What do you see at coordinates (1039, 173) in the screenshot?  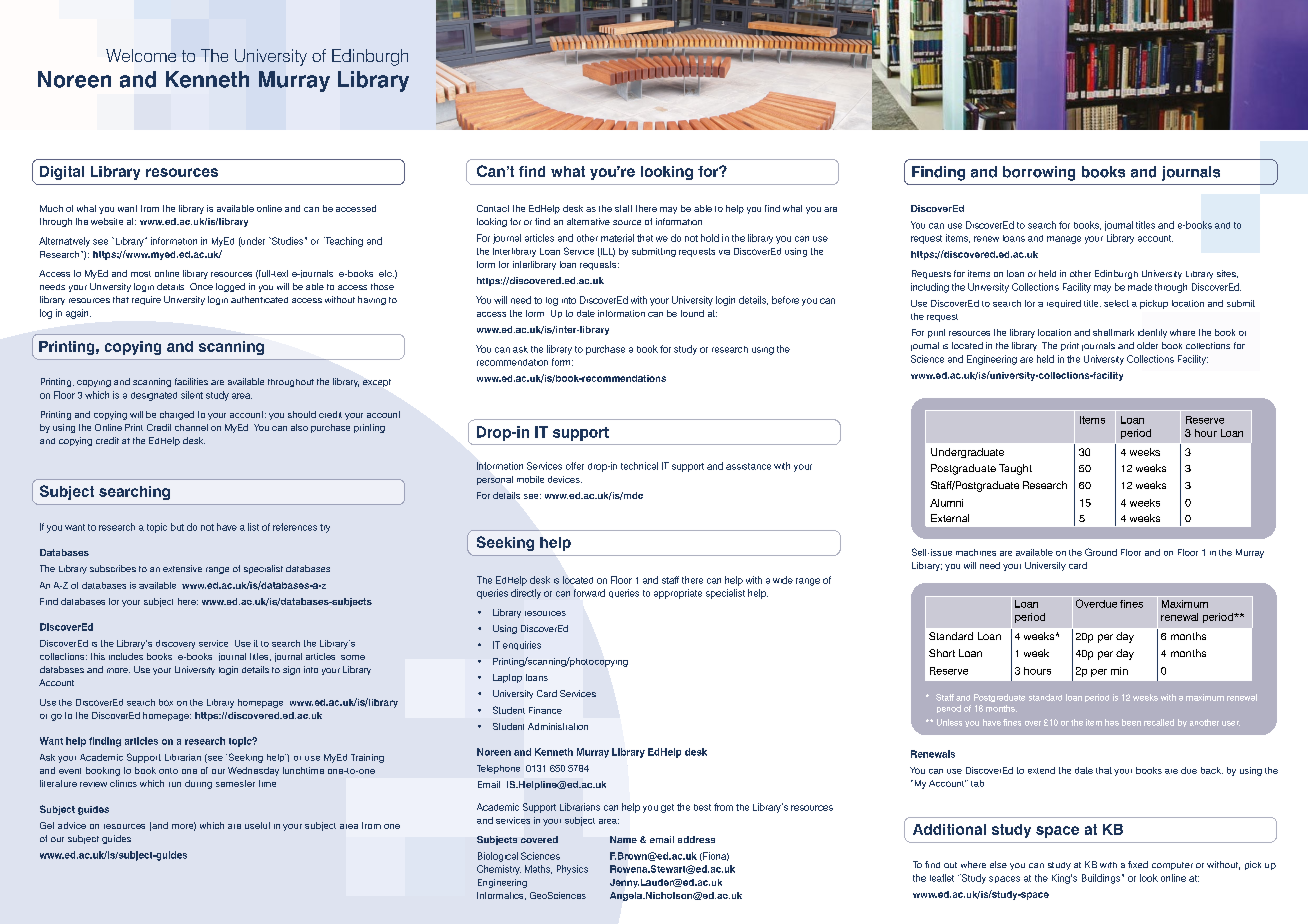 I see `borrowing` at bounding box center [1039, 173].
